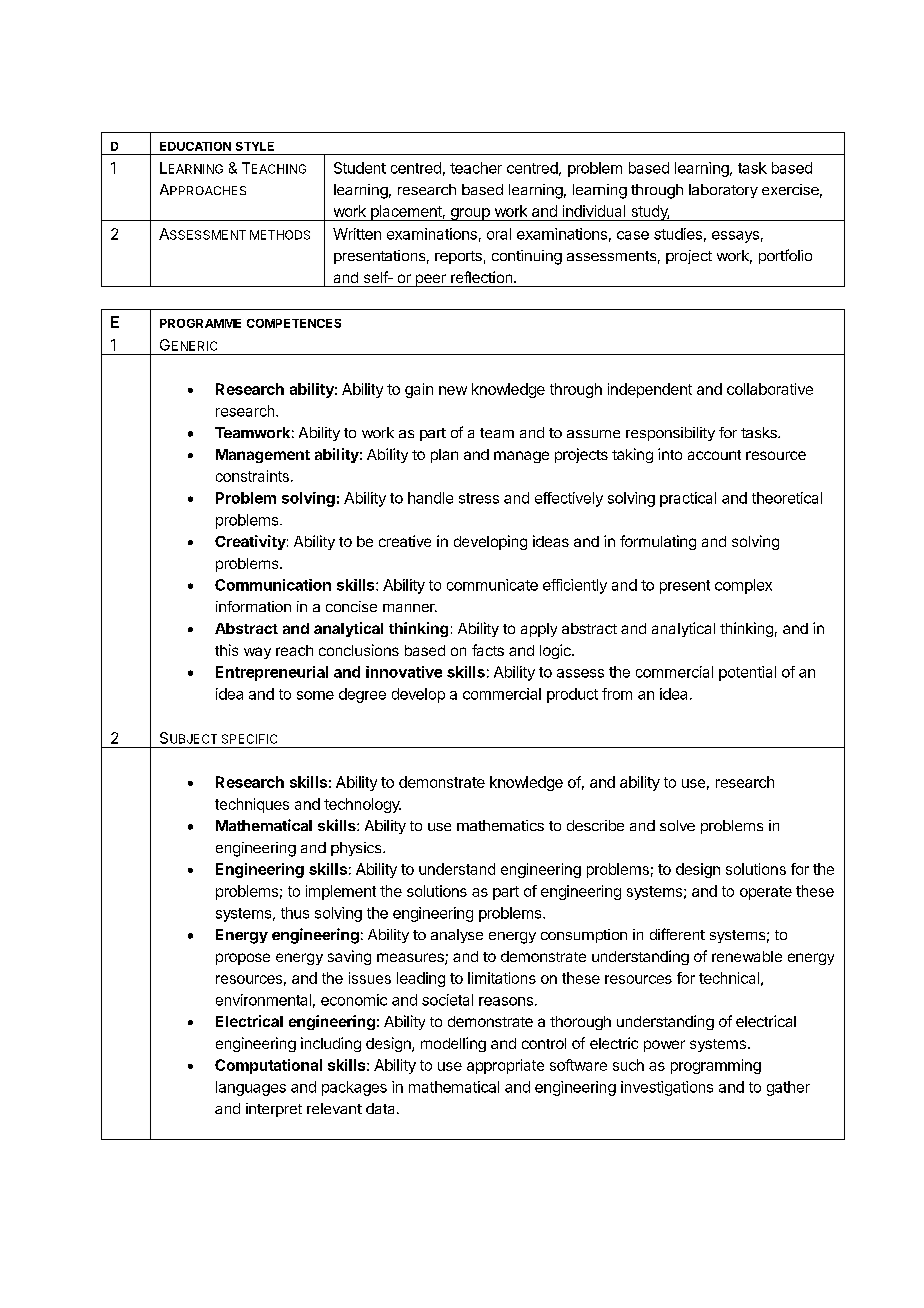 The width and height of the image is (924, 1308). I want to click on techniques, so click(252, 805).
